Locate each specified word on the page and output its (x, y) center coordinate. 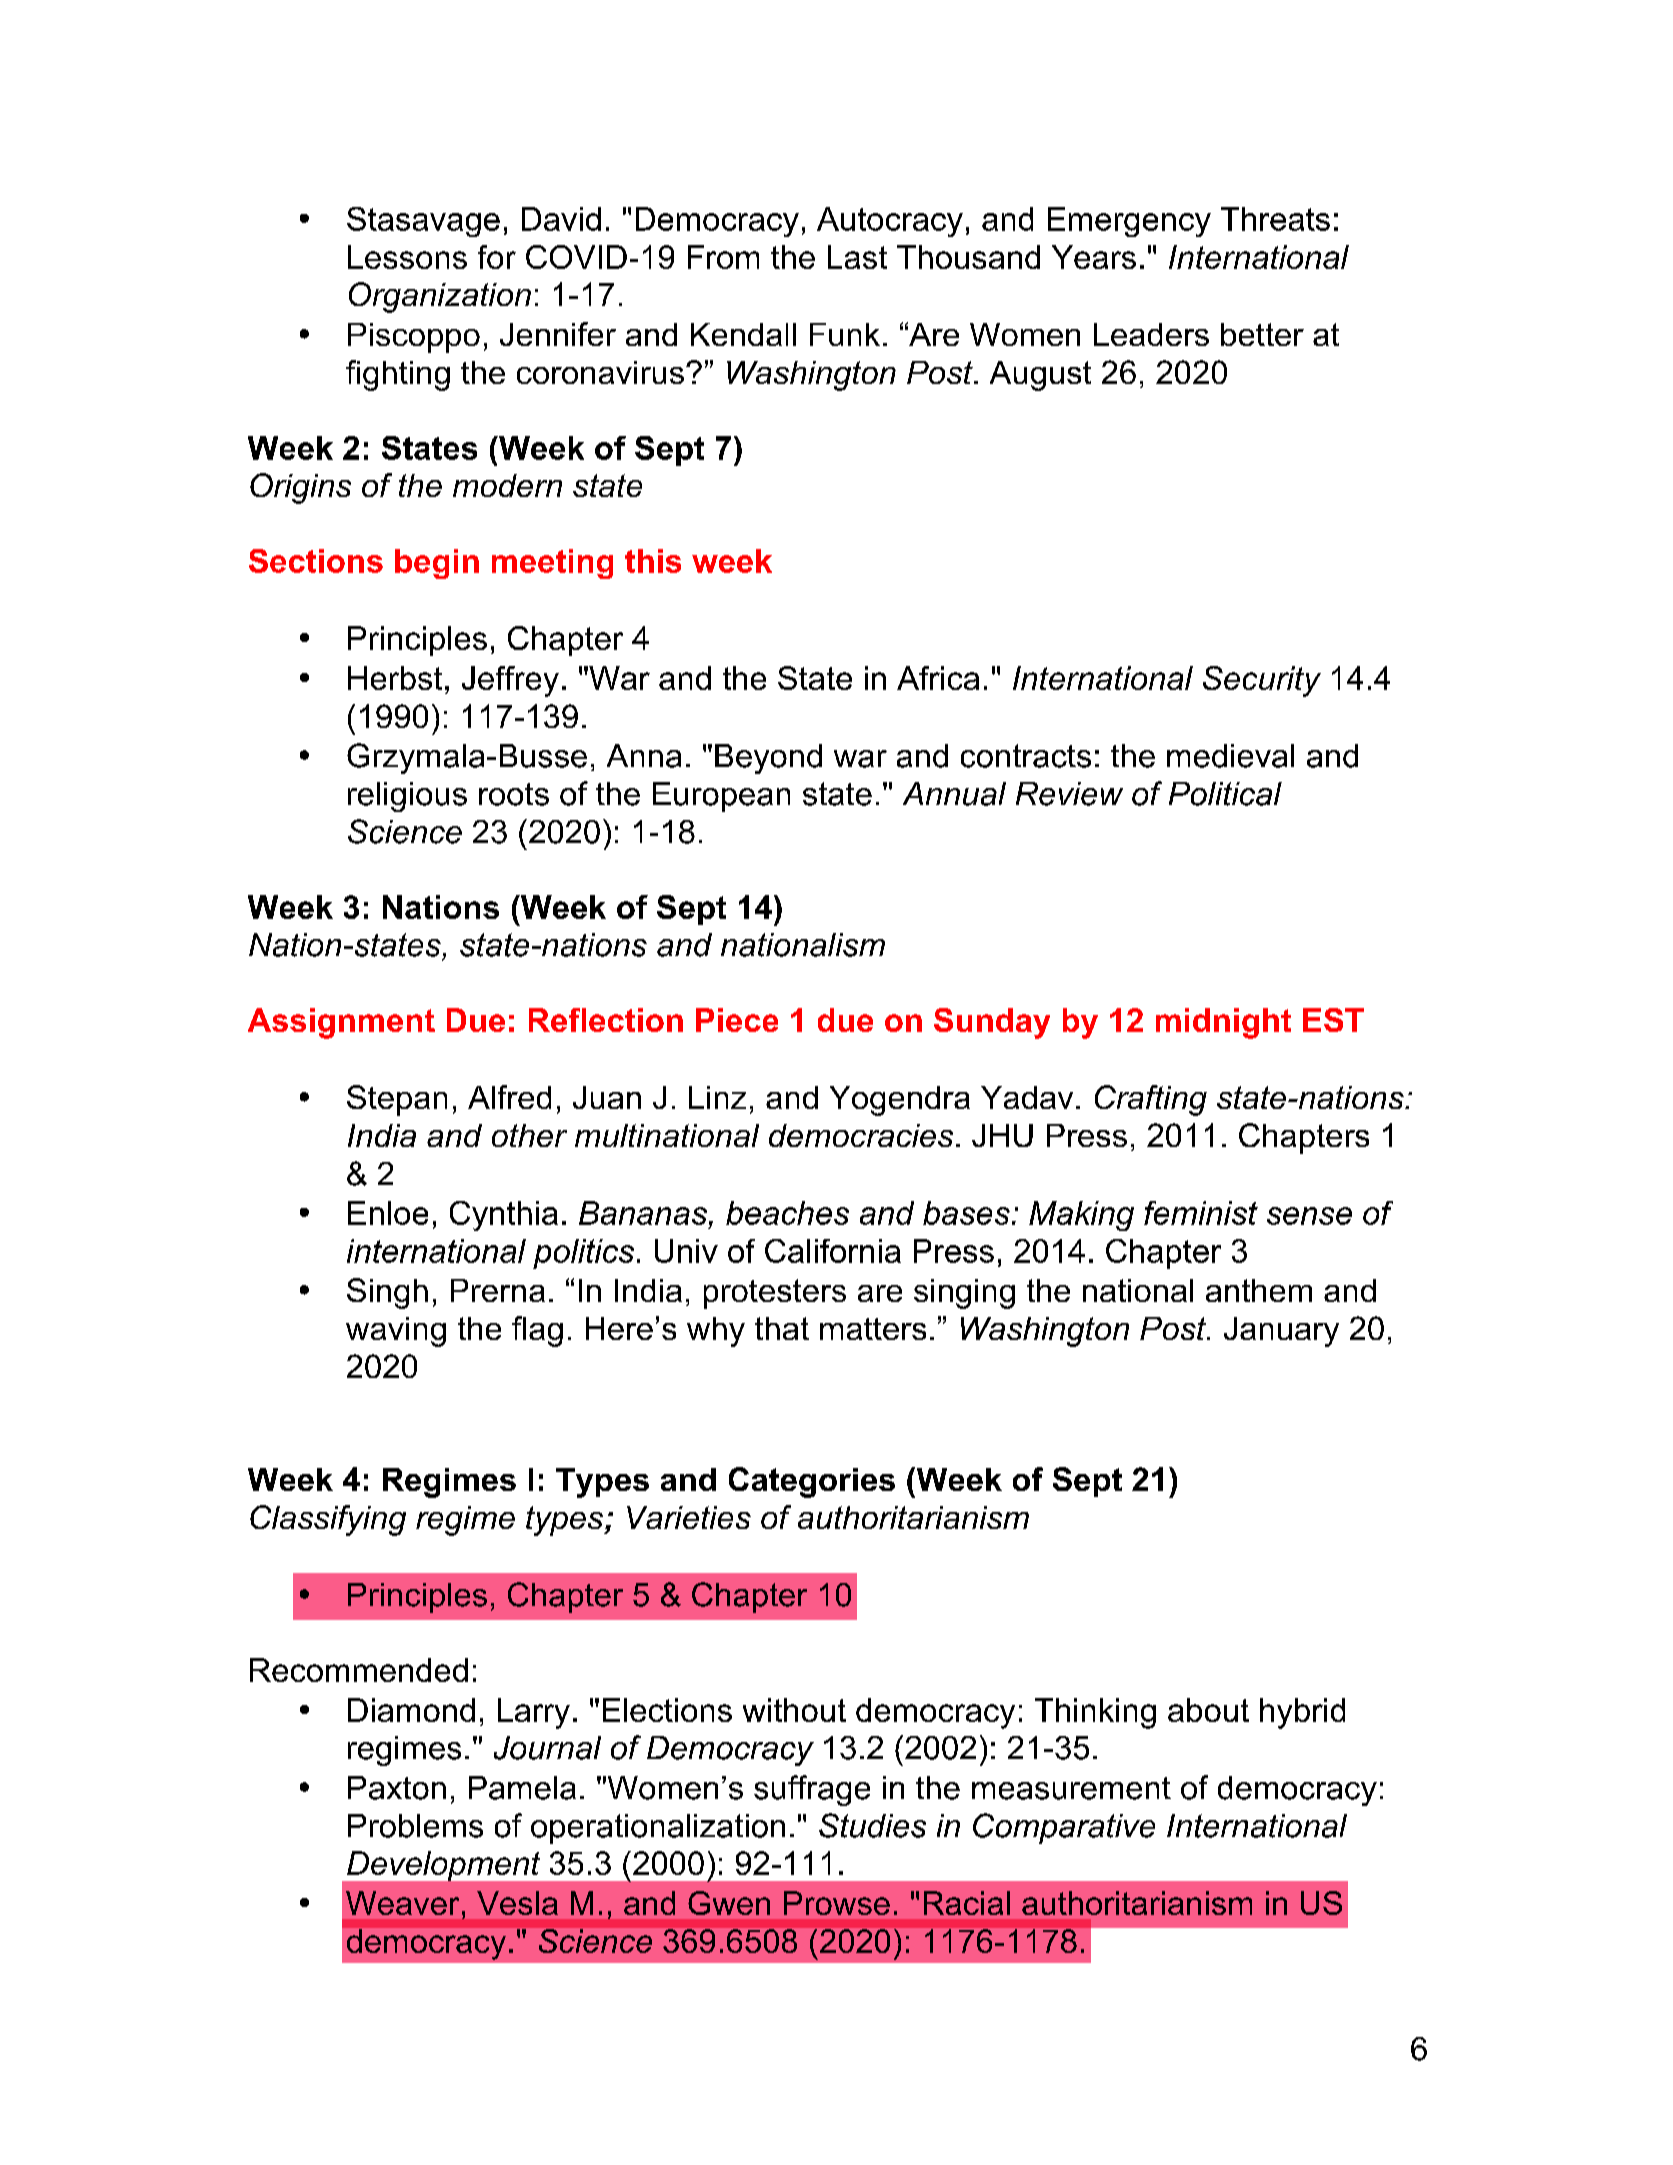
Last (857, 257)
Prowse (837, 1903)
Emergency (1129, 222)
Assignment (341, 1023)
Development (443, 1866)
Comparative (1064, 1828)
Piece (737, 1020)
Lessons (407, 257)
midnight (1223, 1023)
